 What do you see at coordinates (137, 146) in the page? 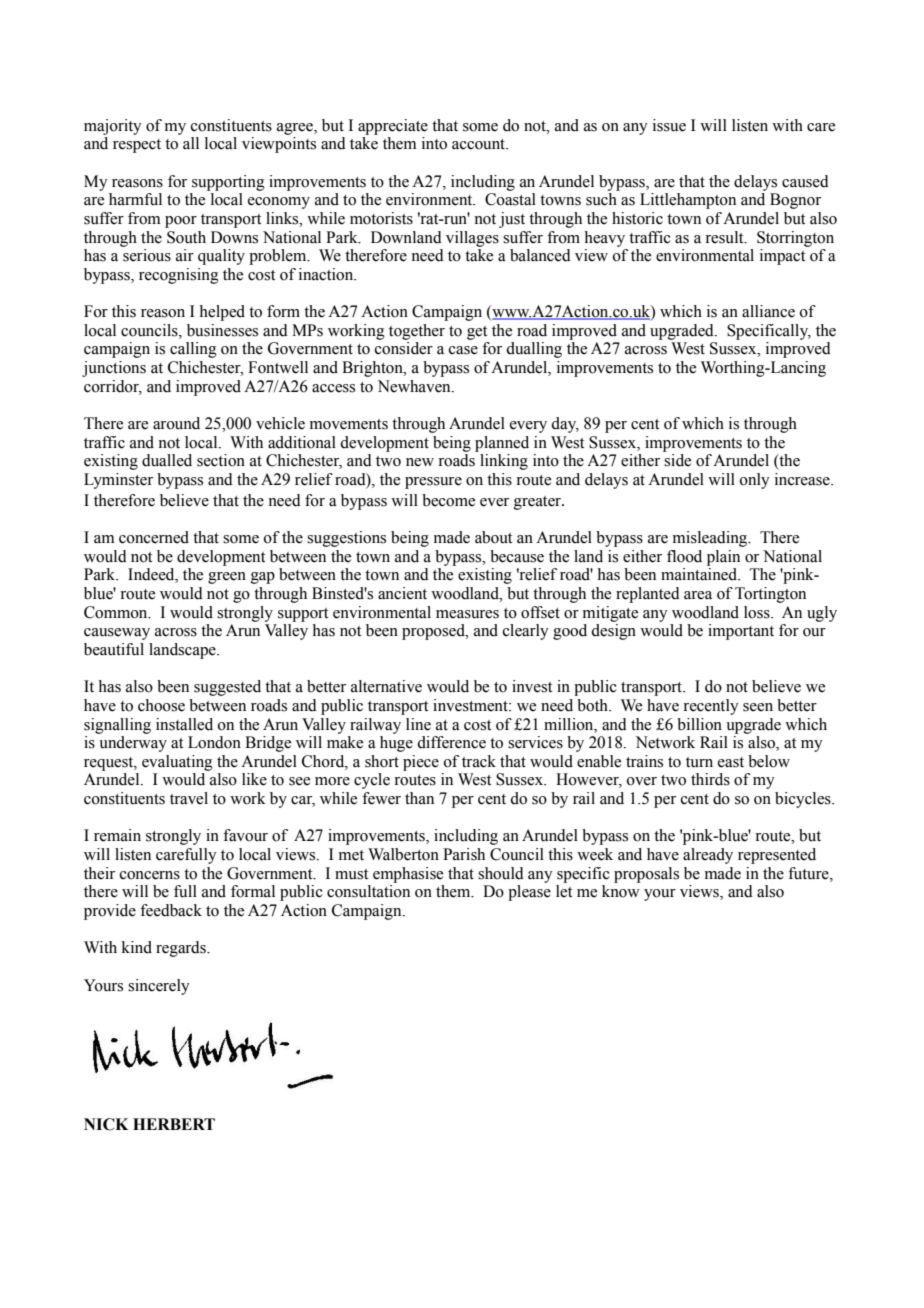
I see `respect` at bounding box center [137, 146].
